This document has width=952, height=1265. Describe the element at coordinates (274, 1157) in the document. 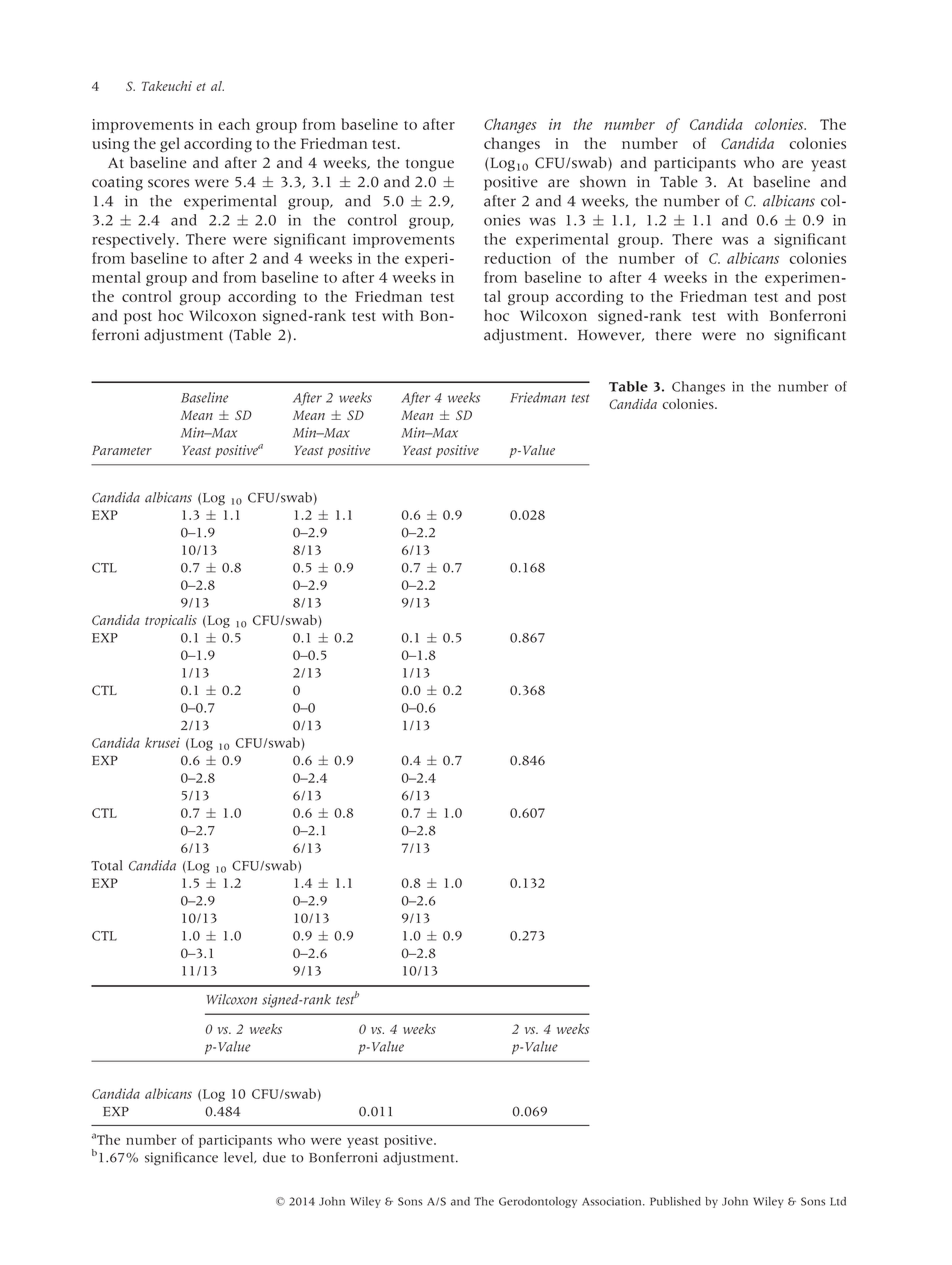

I see `due` at that location.
